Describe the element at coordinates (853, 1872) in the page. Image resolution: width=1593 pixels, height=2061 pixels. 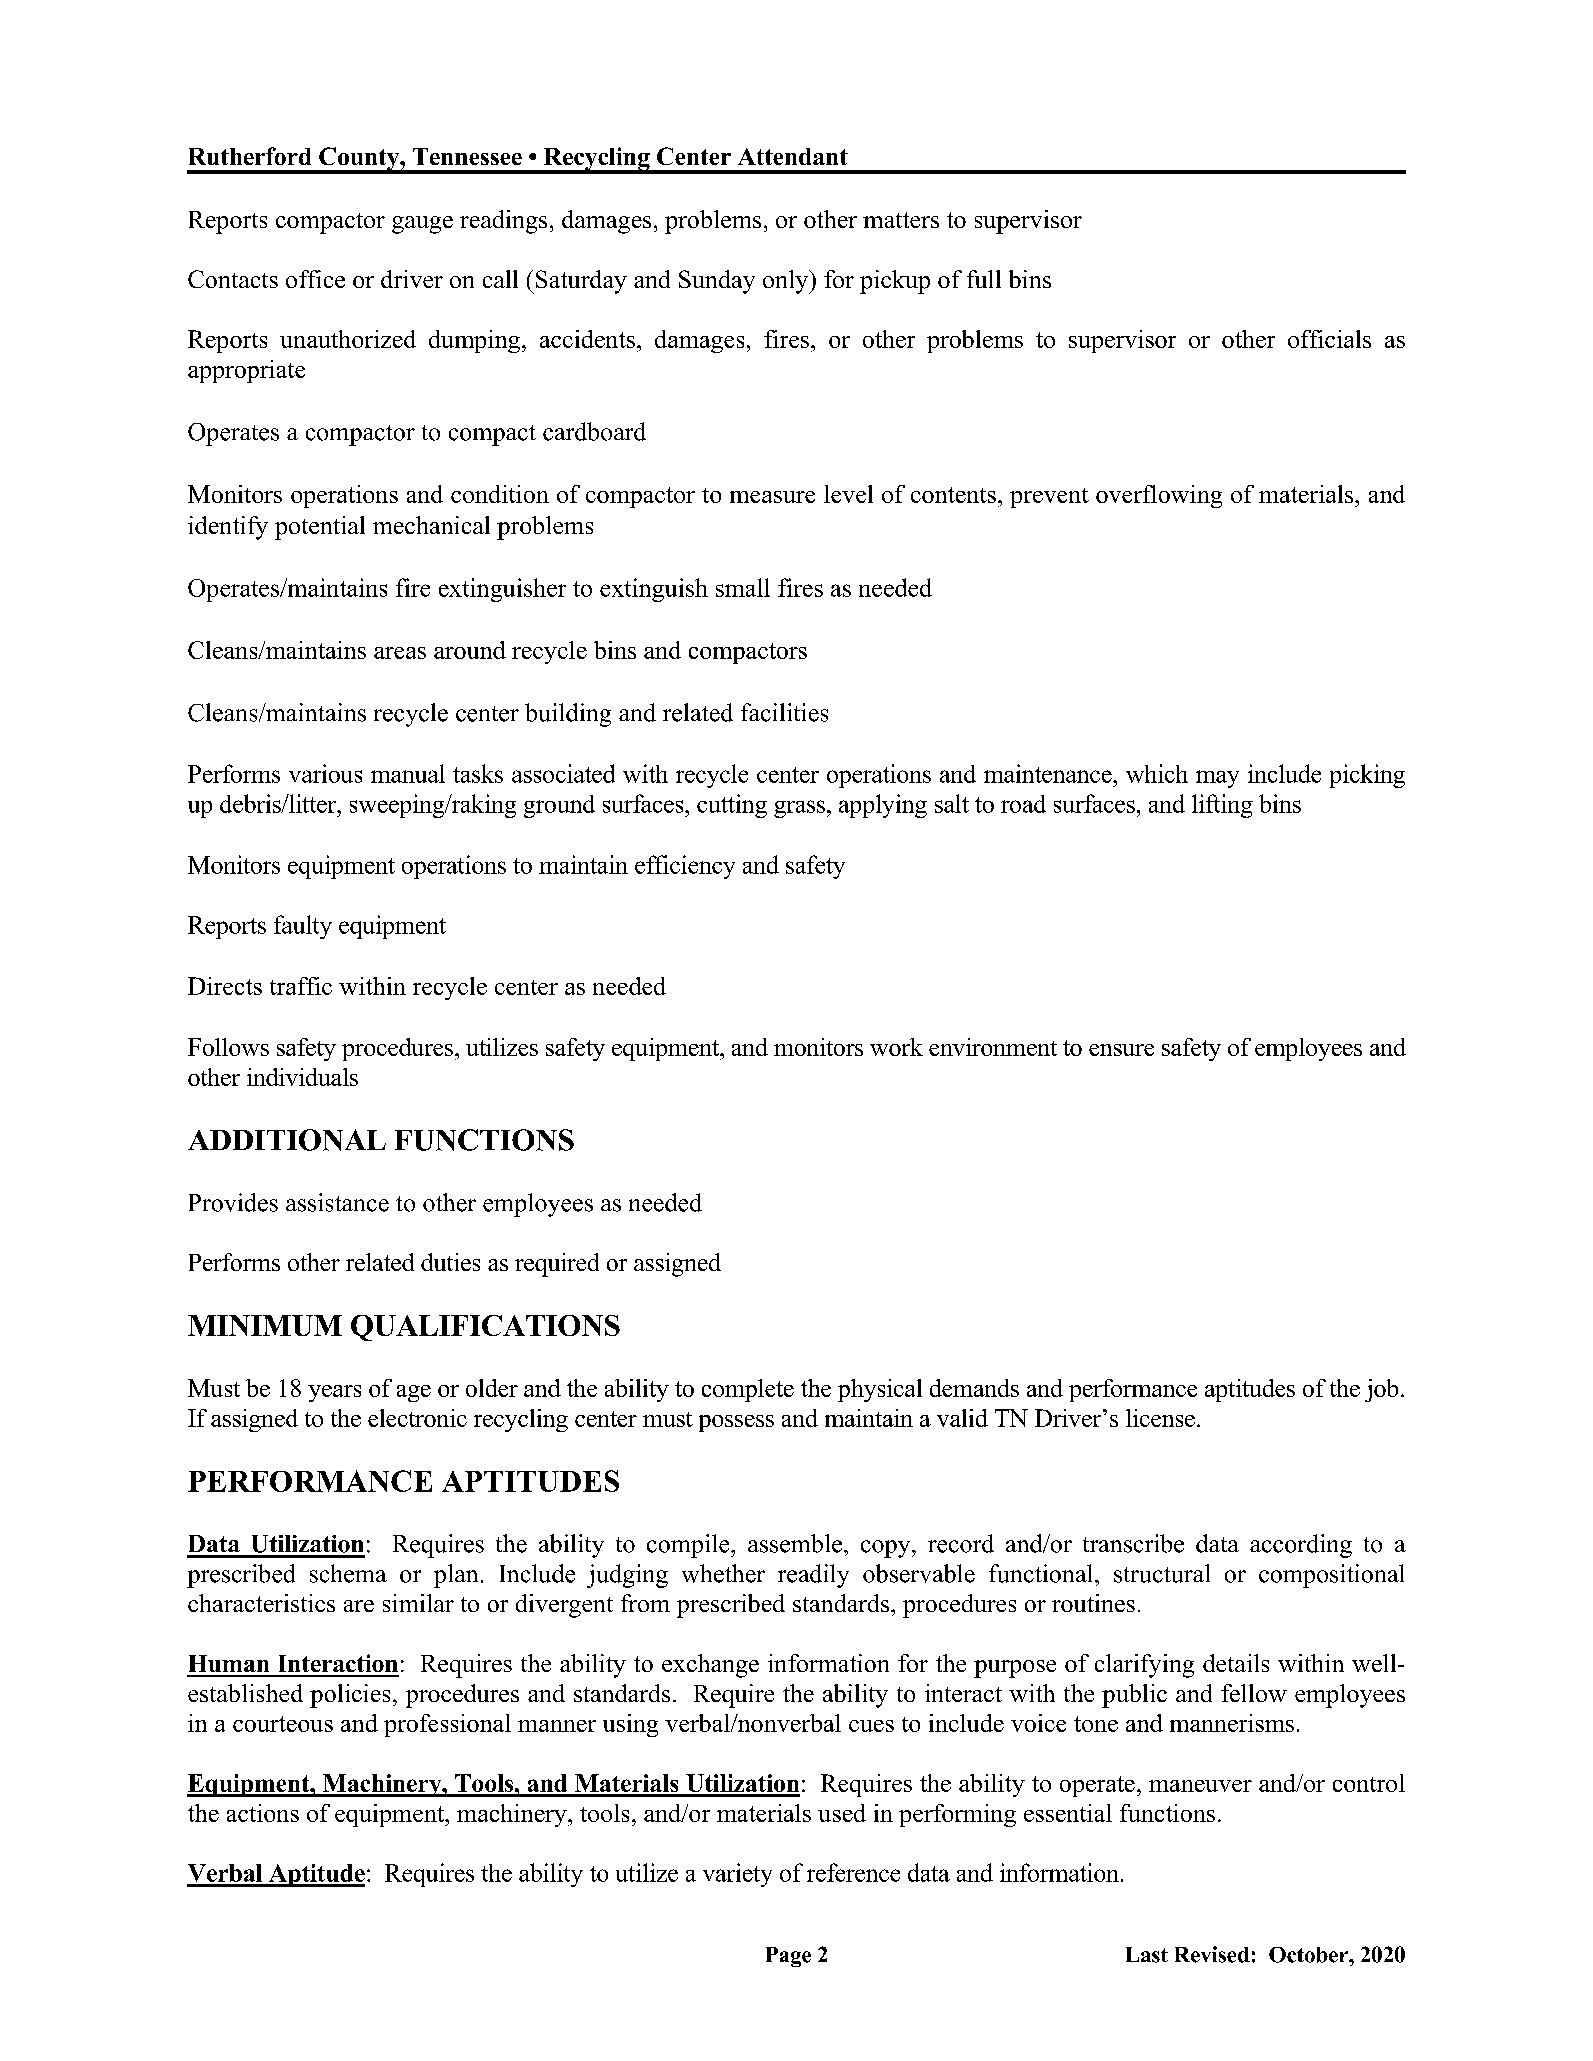
I see `reference` at that location.
